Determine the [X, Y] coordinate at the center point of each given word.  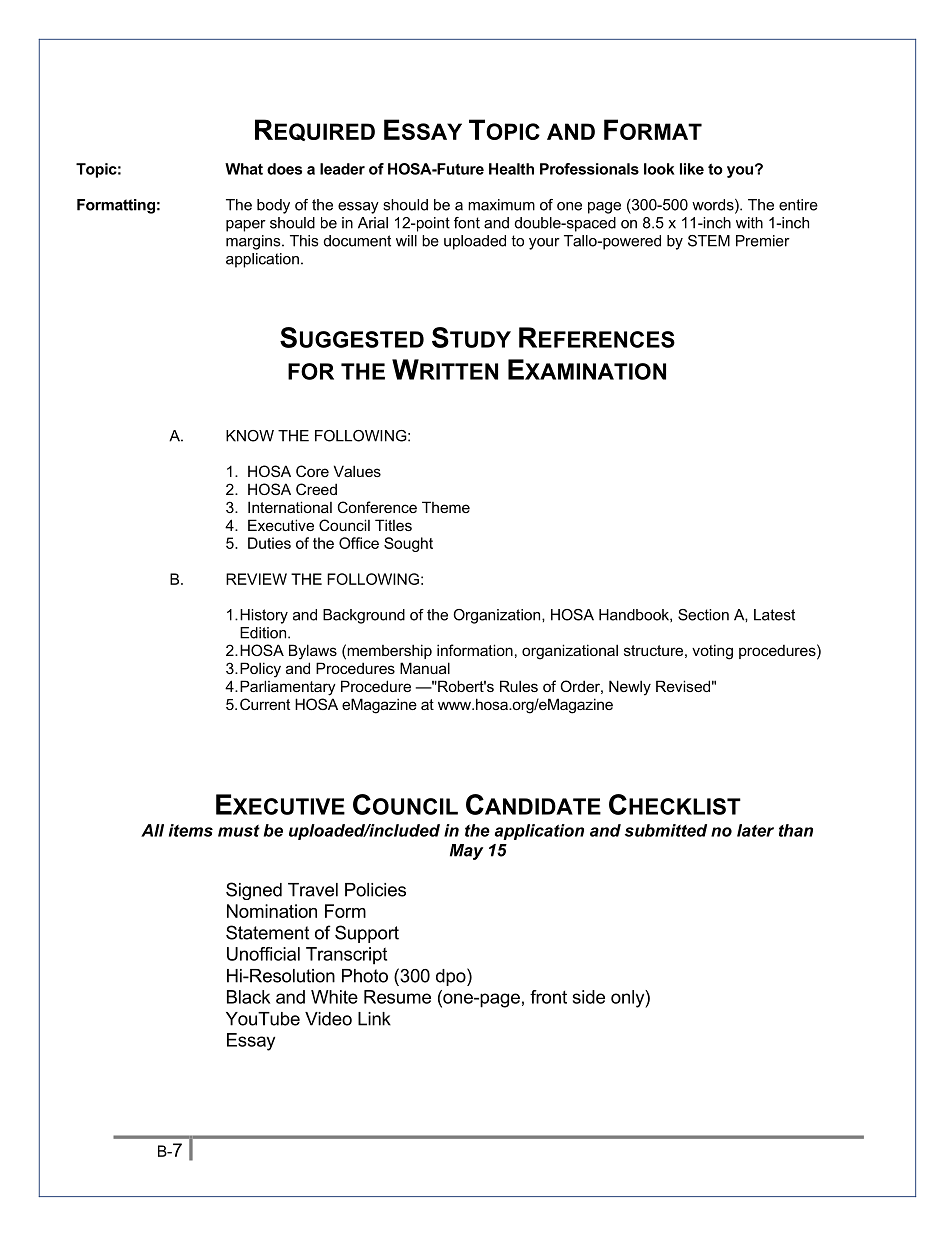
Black [248, 997]
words [714, 206]
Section [703, 615]
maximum [501, 205]
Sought [408, 544]
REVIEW [256, 579]
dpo [452, 977]
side [589, 997]
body [273, 206]
